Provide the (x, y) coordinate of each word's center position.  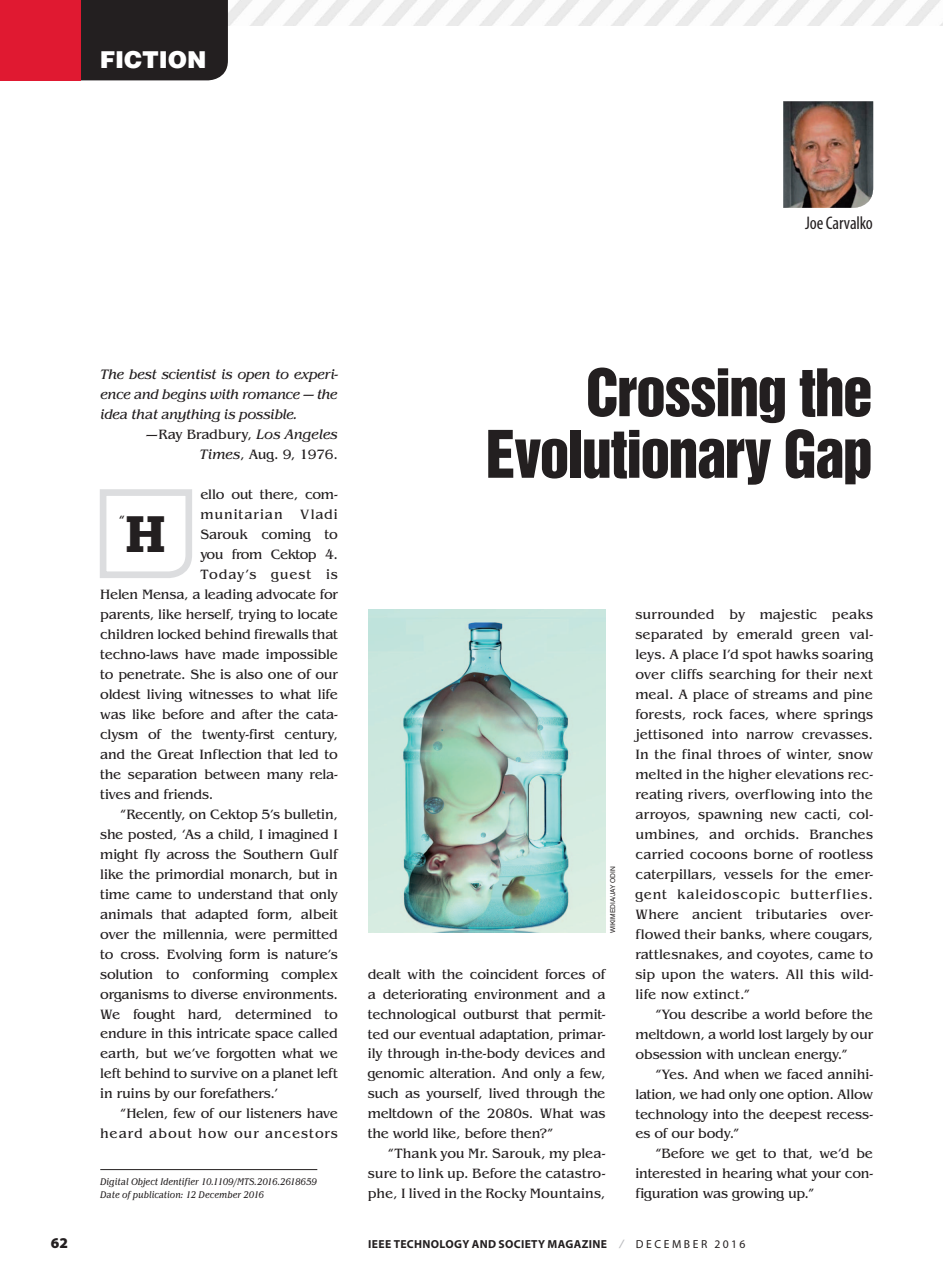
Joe (814, 222)
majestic (788, 615)
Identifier (179, 1182)
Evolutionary (629, 457)
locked (179, 634)
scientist (188, 374)
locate (317, 614)
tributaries (791, 914)
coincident (504, 974)
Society (522, 1244)
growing (758, 1194)
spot (757, 656)
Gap (828, 457)
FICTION (153, 60)
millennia (195, 934)
